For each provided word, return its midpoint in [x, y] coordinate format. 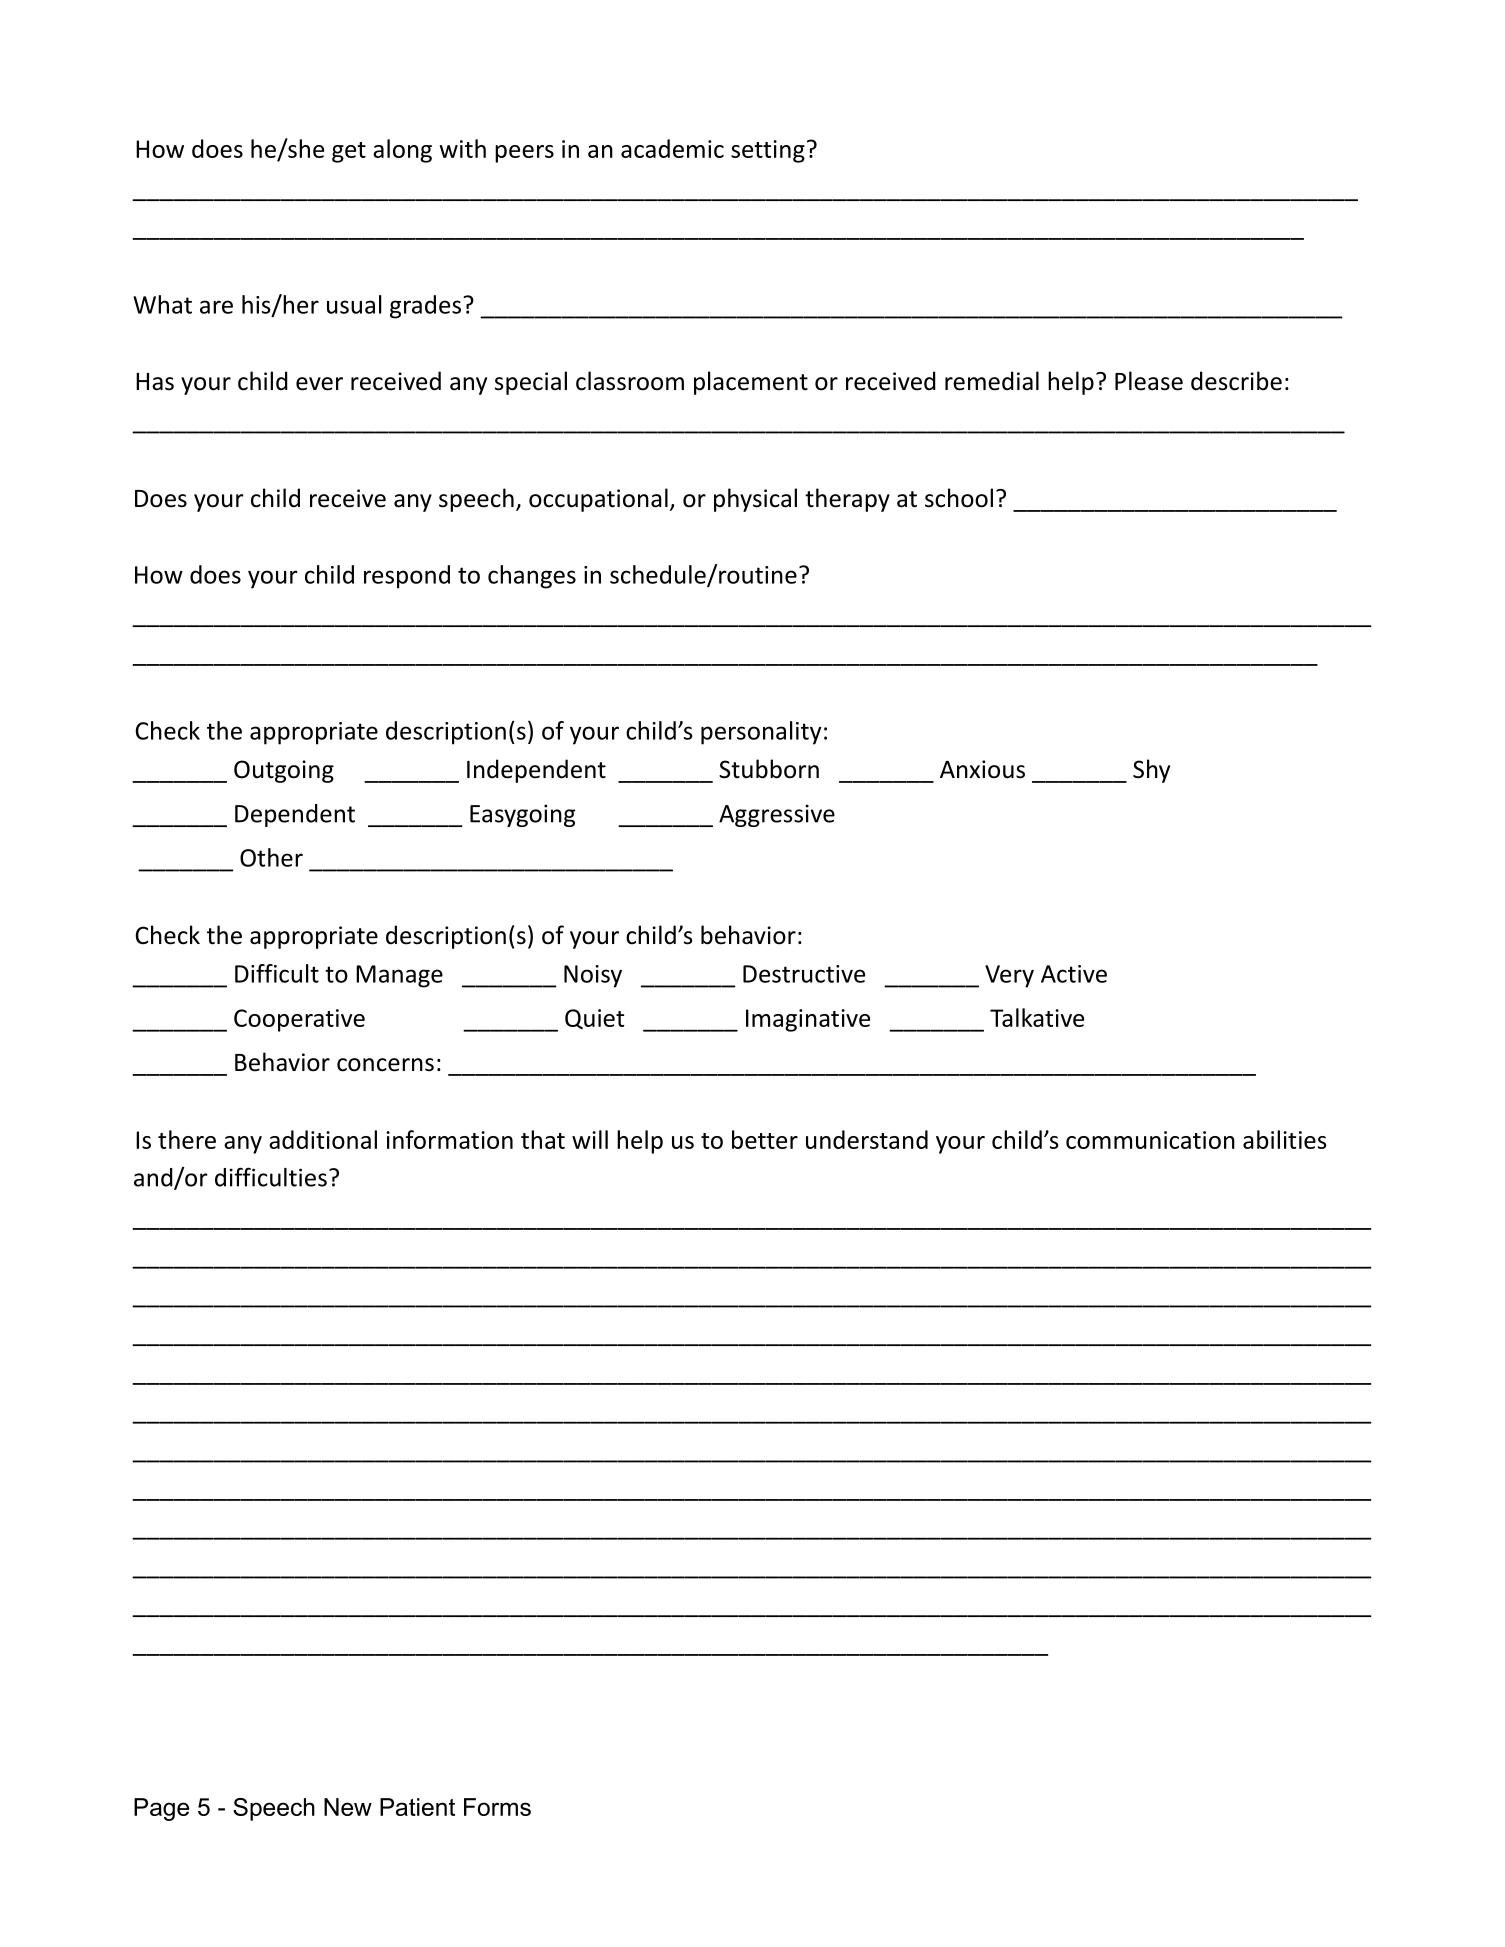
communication [1150, 1140]
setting [768, 151]
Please [1149, 381]
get [349, 152]
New [348, 1807]
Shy [1151, 771]
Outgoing [284, 771]
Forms [497, 1807]
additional [323, 1139]
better [765, 1139]
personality [761, 733]
